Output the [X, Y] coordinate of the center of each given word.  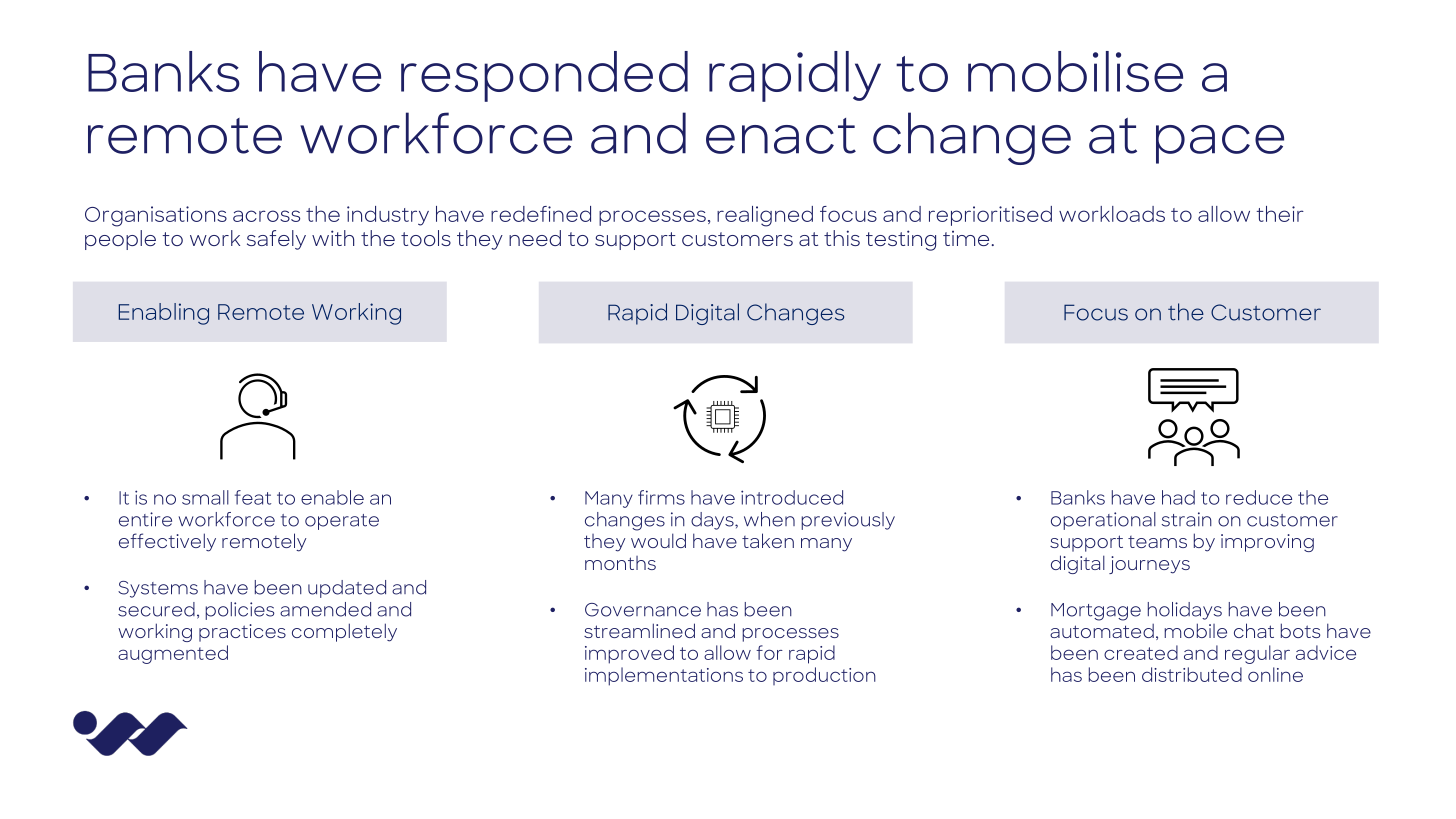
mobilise [1075, 71]
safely [276, 240]
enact [781, 136]
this [842, 238]
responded [544, 76]
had [1178, 497]
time [966, 238]
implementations [664, 676]
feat [253, 497]
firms [661, 497]
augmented [173, 654]
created [1141, 652]
